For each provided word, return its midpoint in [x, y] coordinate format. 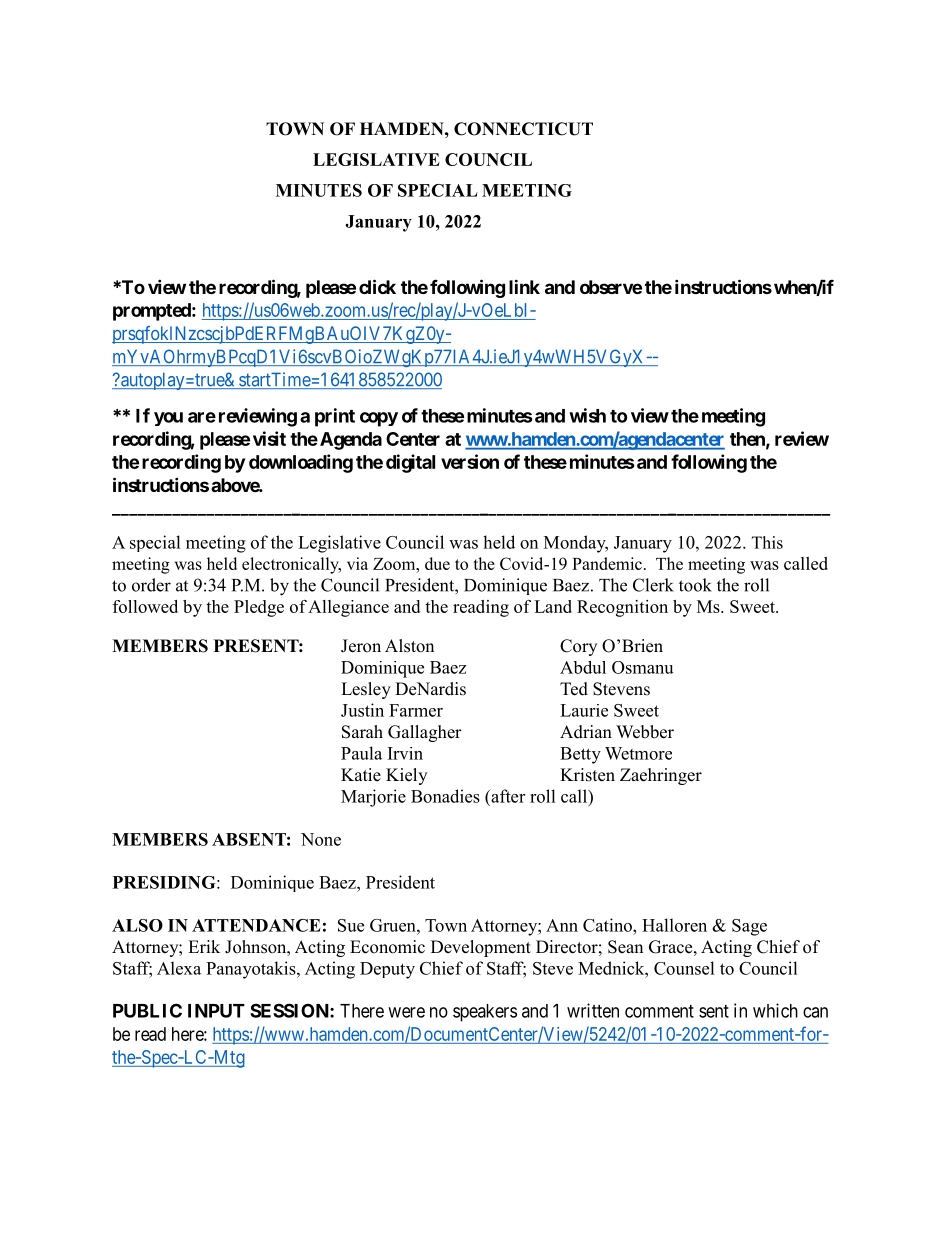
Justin [362, 710]
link [524, 286]
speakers [485, 1013]
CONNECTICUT [523, 129]
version [470, 461]
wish [587, 415]
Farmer [416, 710]
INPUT [216, 1011]
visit [269, 438]
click [377, 286]
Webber [645, 732]
